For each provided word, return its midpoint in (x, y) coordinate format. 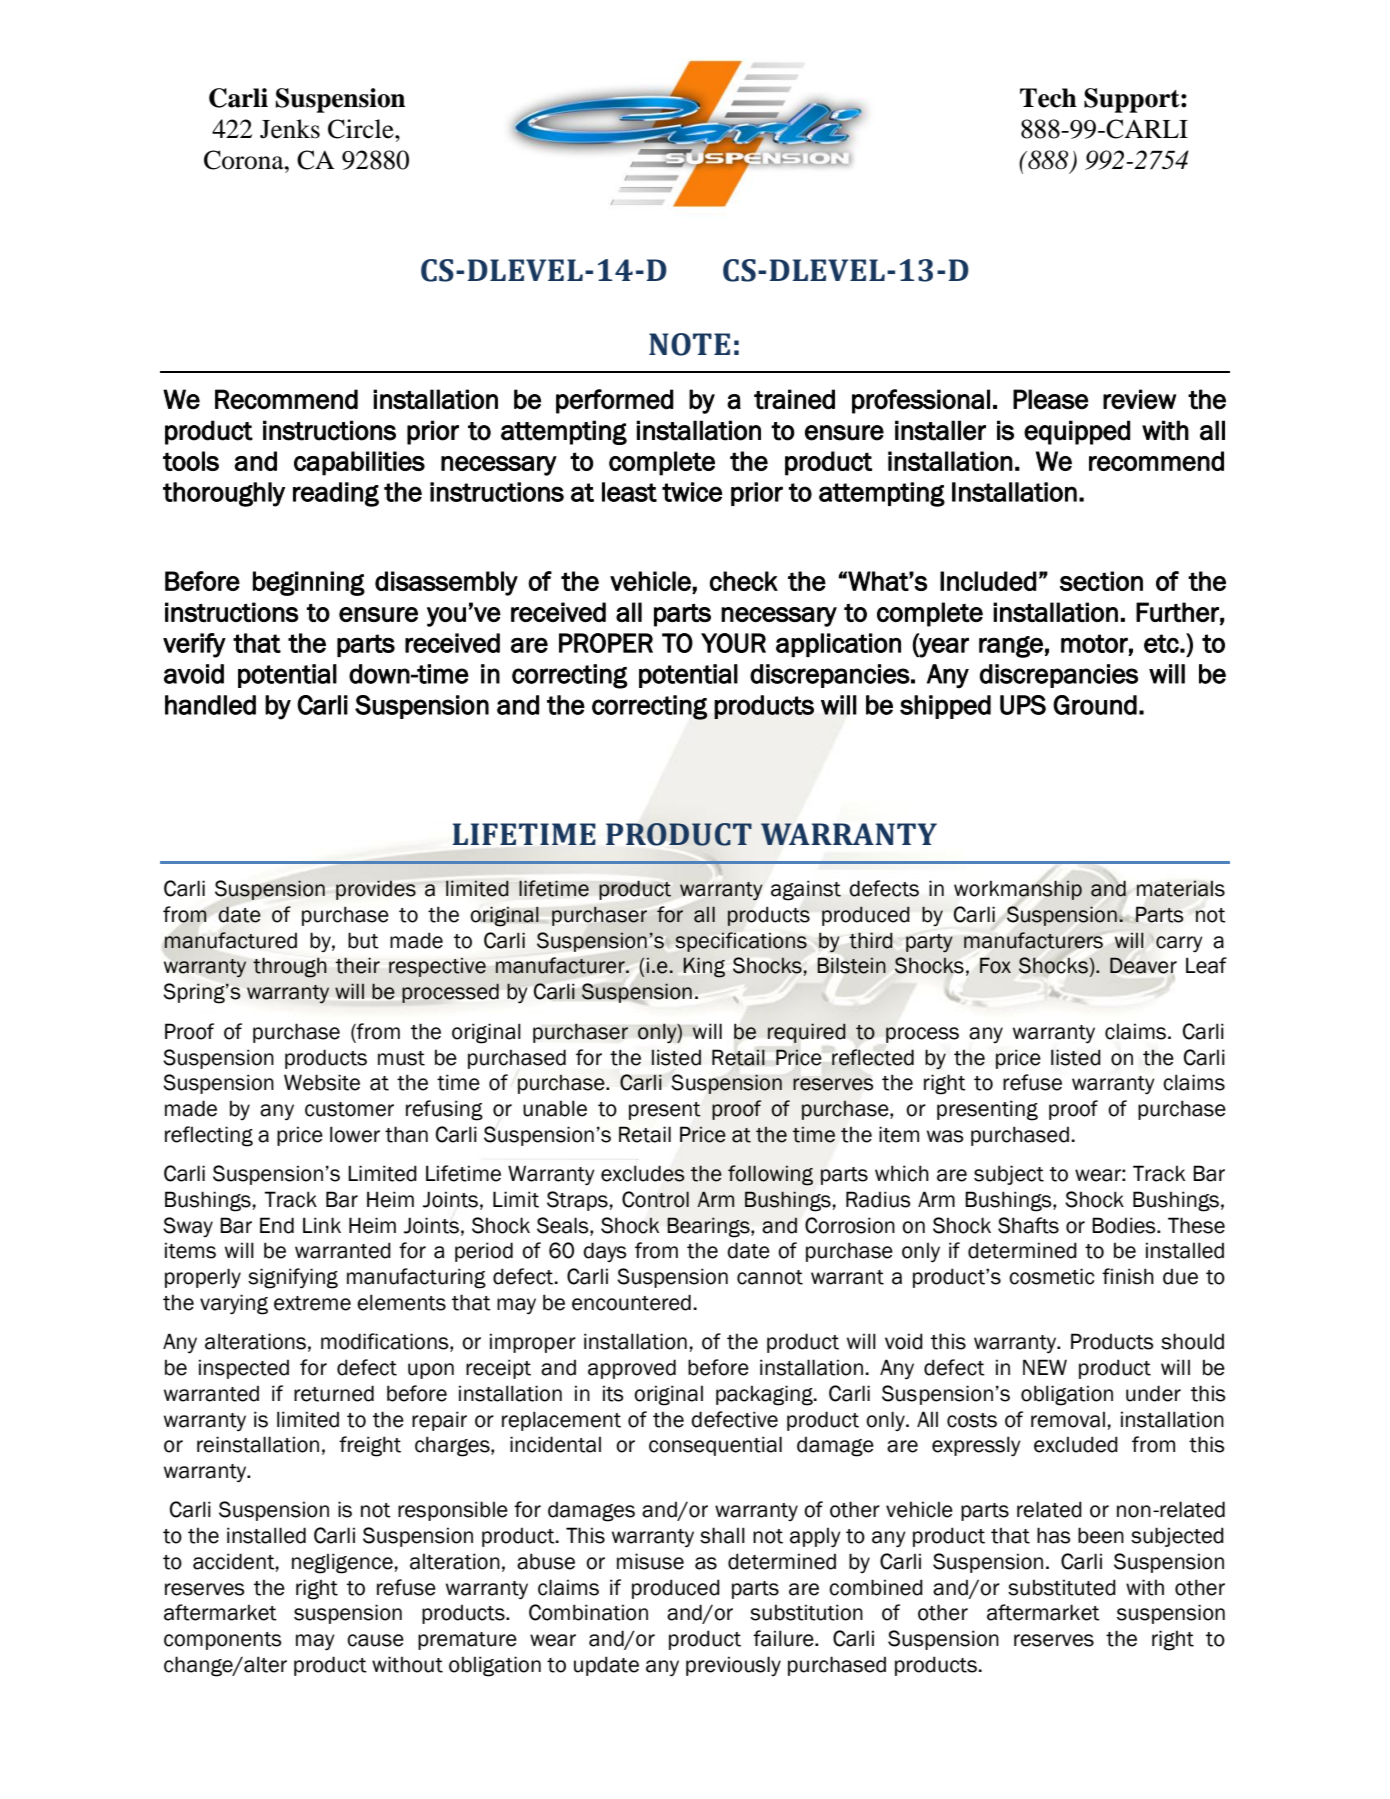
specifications (741, 942)
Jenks (290, 129)
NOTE (689, 344)
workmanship (1018, 890)
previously (733, 1666)
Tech (1048, 98)
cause (375, 1640)
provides (376, 890)
